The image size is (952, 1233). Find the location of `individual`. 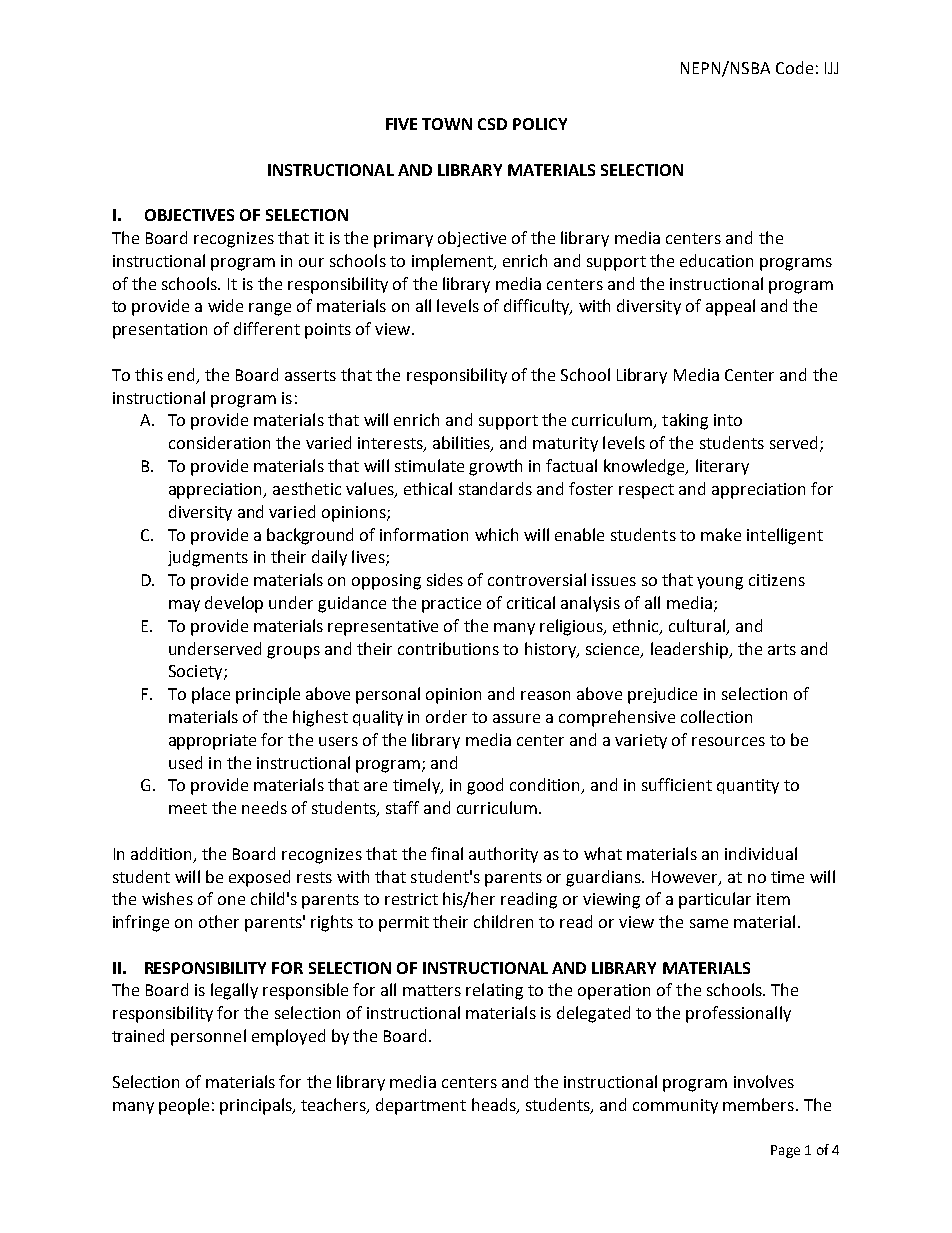

individual is located at coordinates (761, 853).
